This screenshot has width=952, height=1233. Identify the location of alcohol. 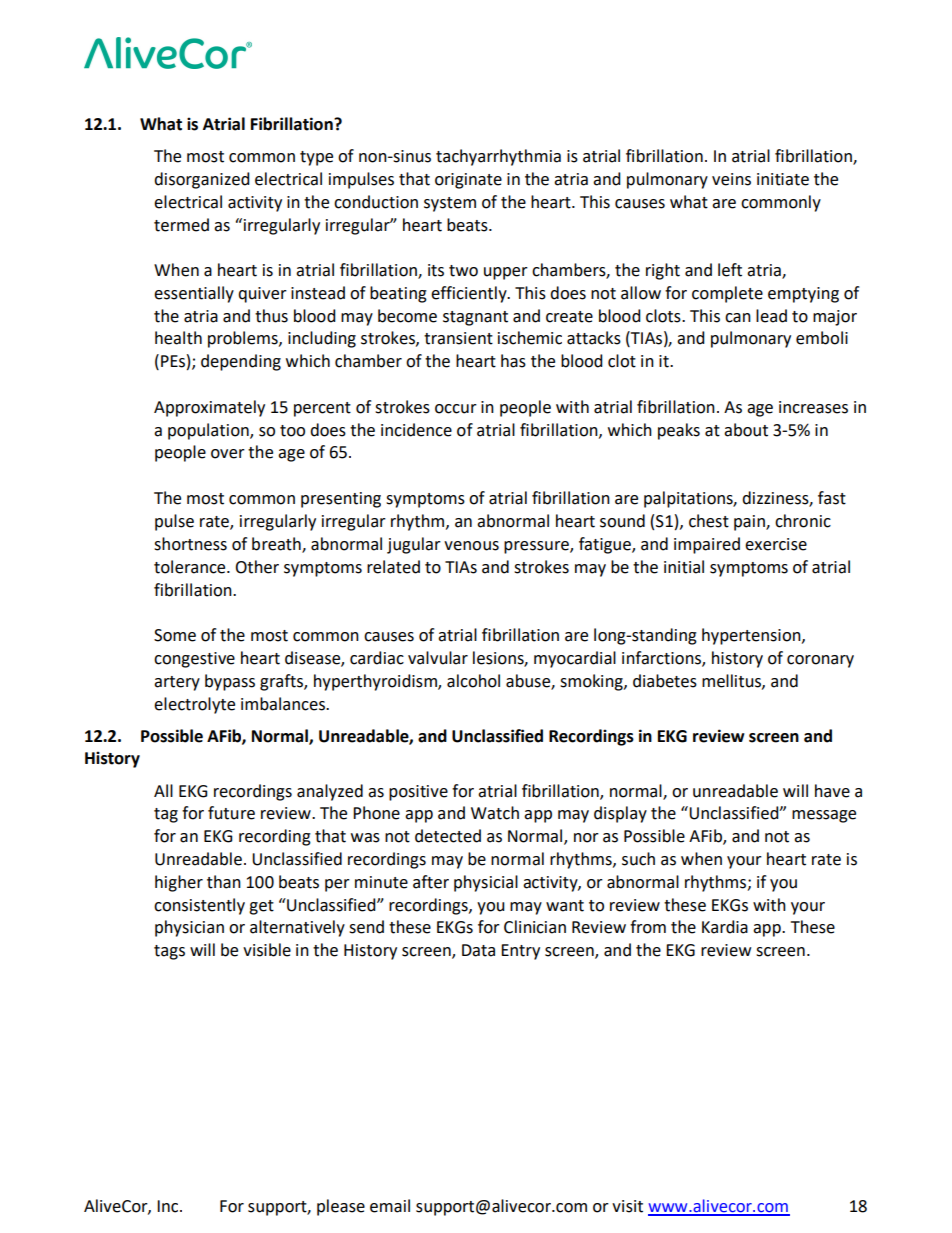
(473, 681).
